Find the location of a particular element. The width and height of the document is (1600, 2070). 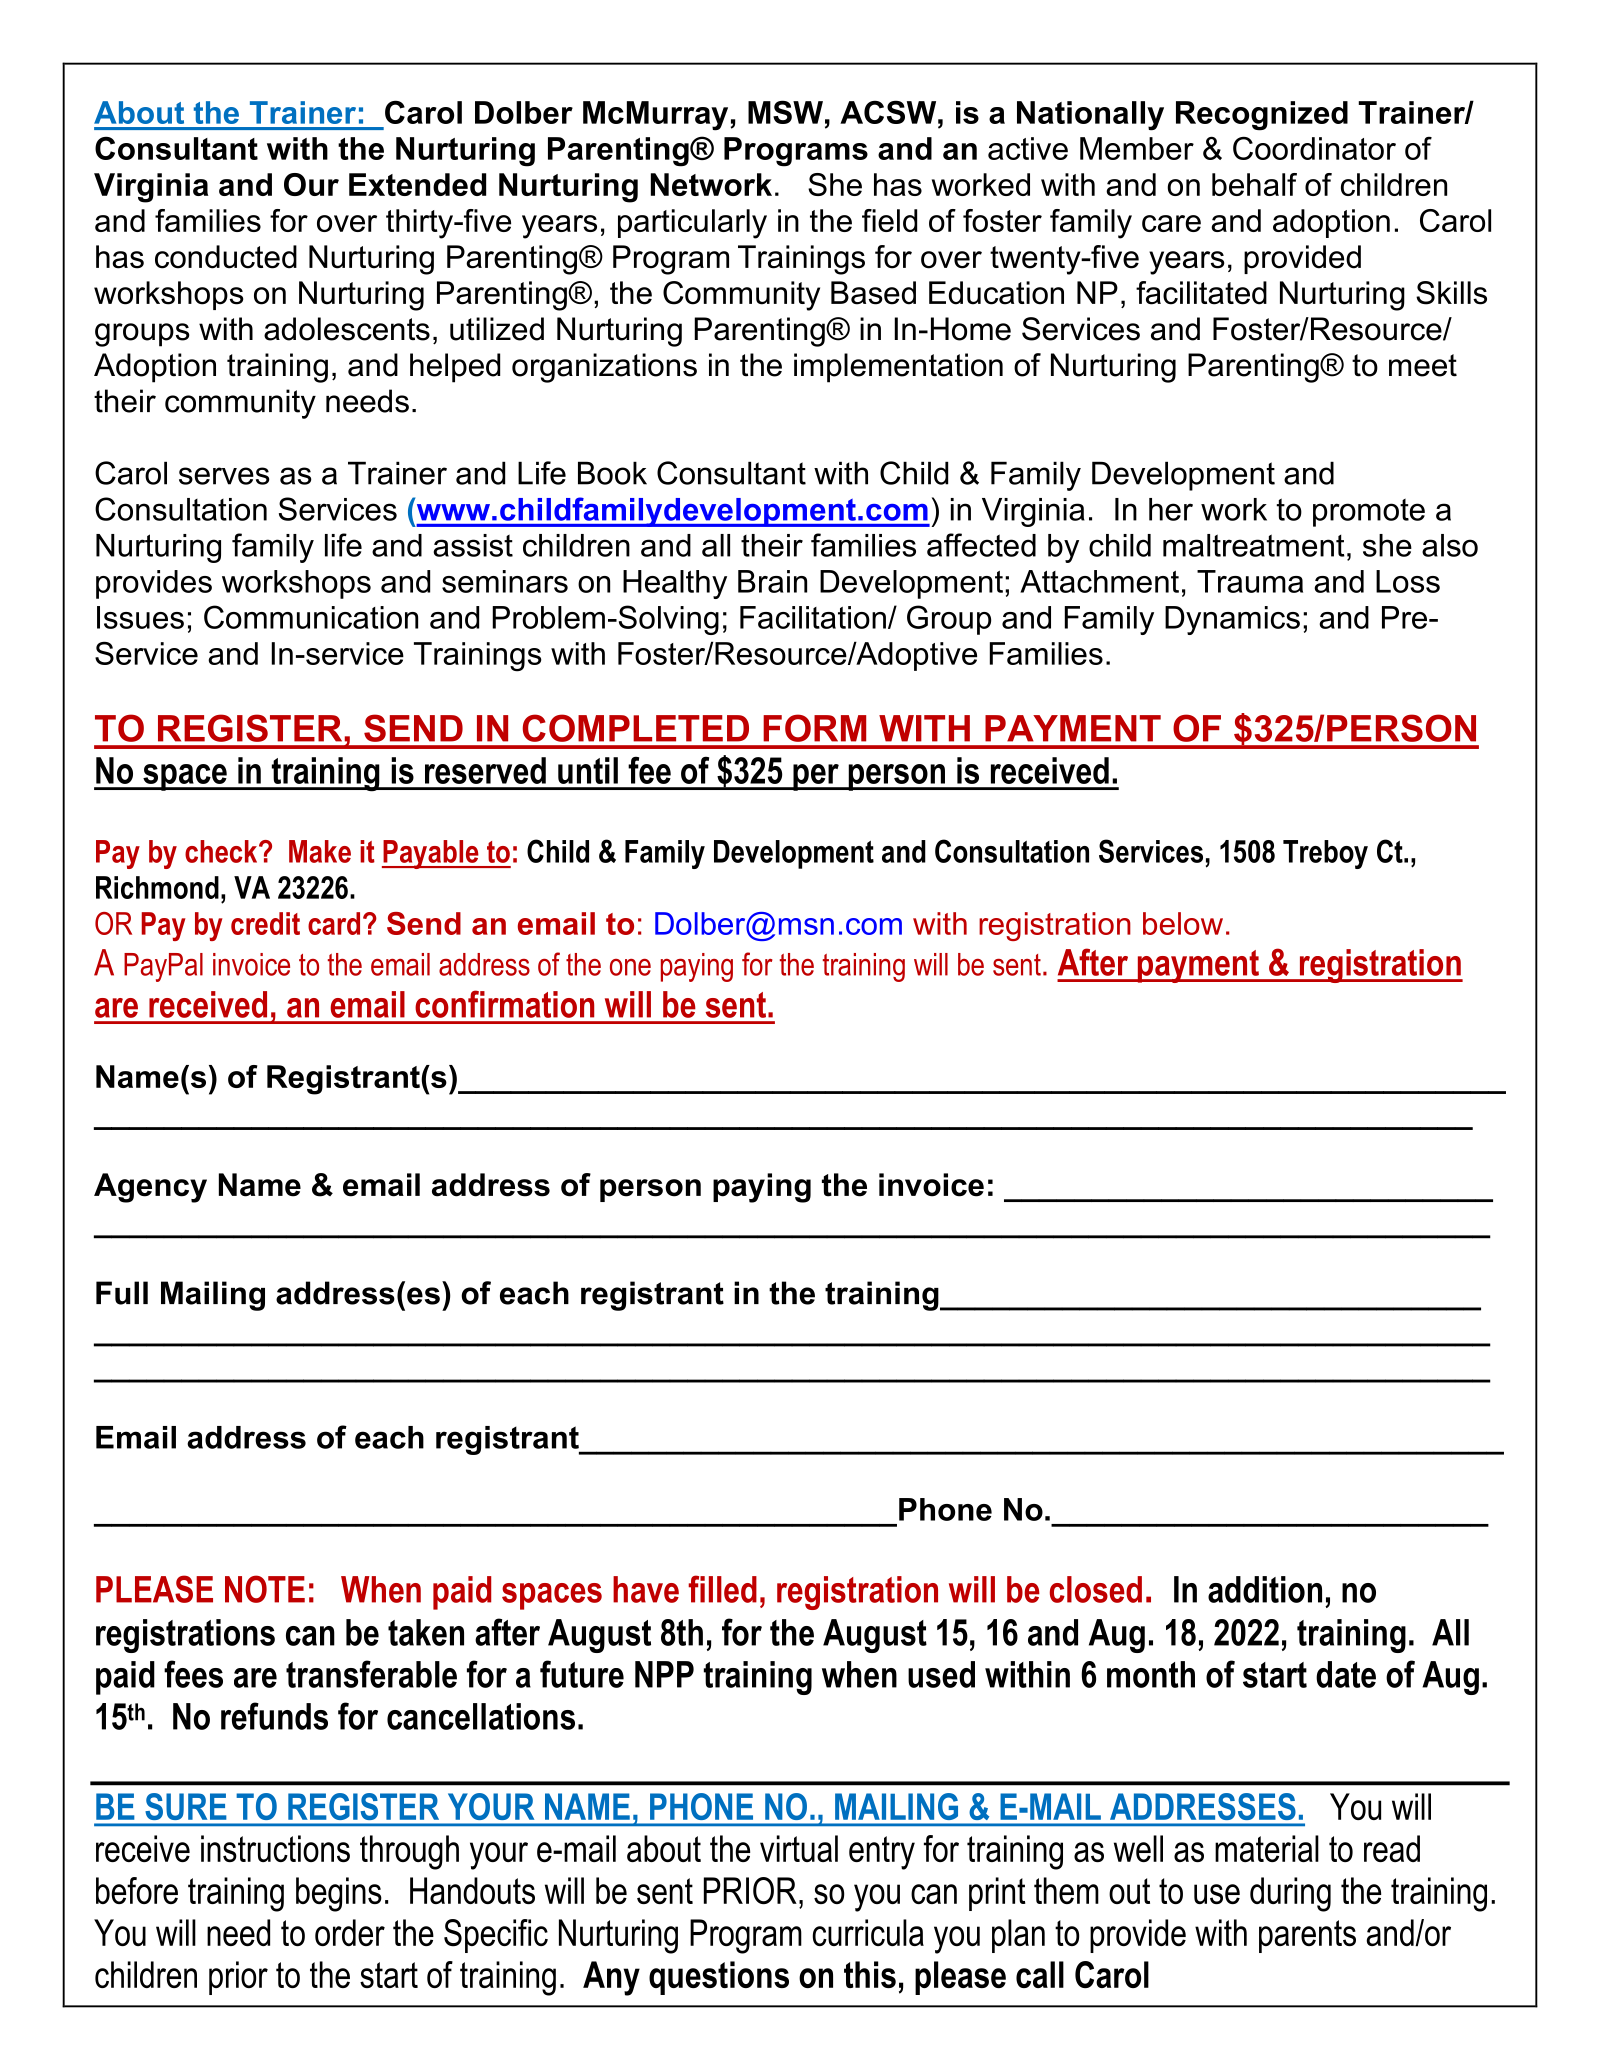

filled is located at coordinates (722, 1589).
